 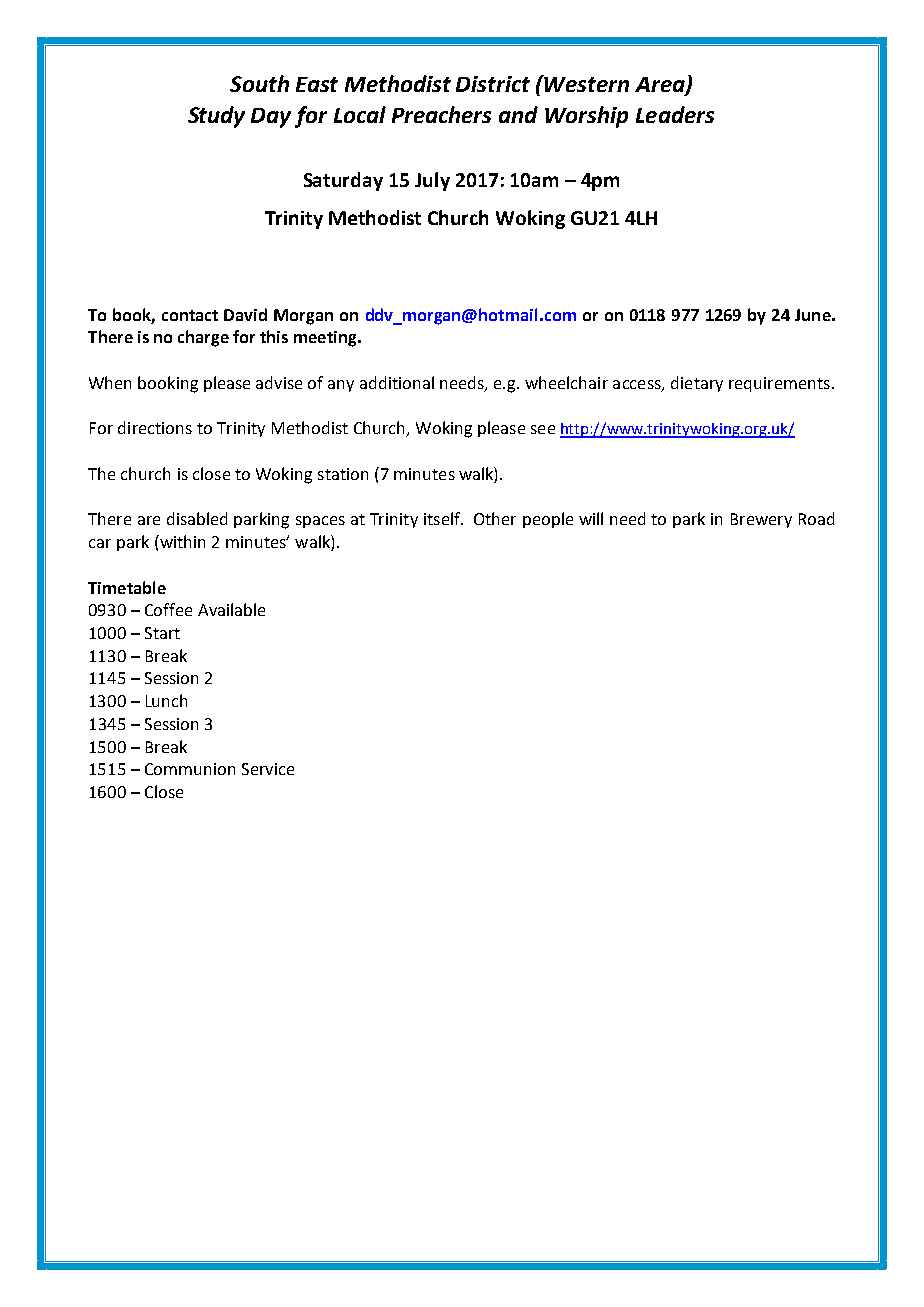 I want to click on Study, so click(x=216, y=117).
